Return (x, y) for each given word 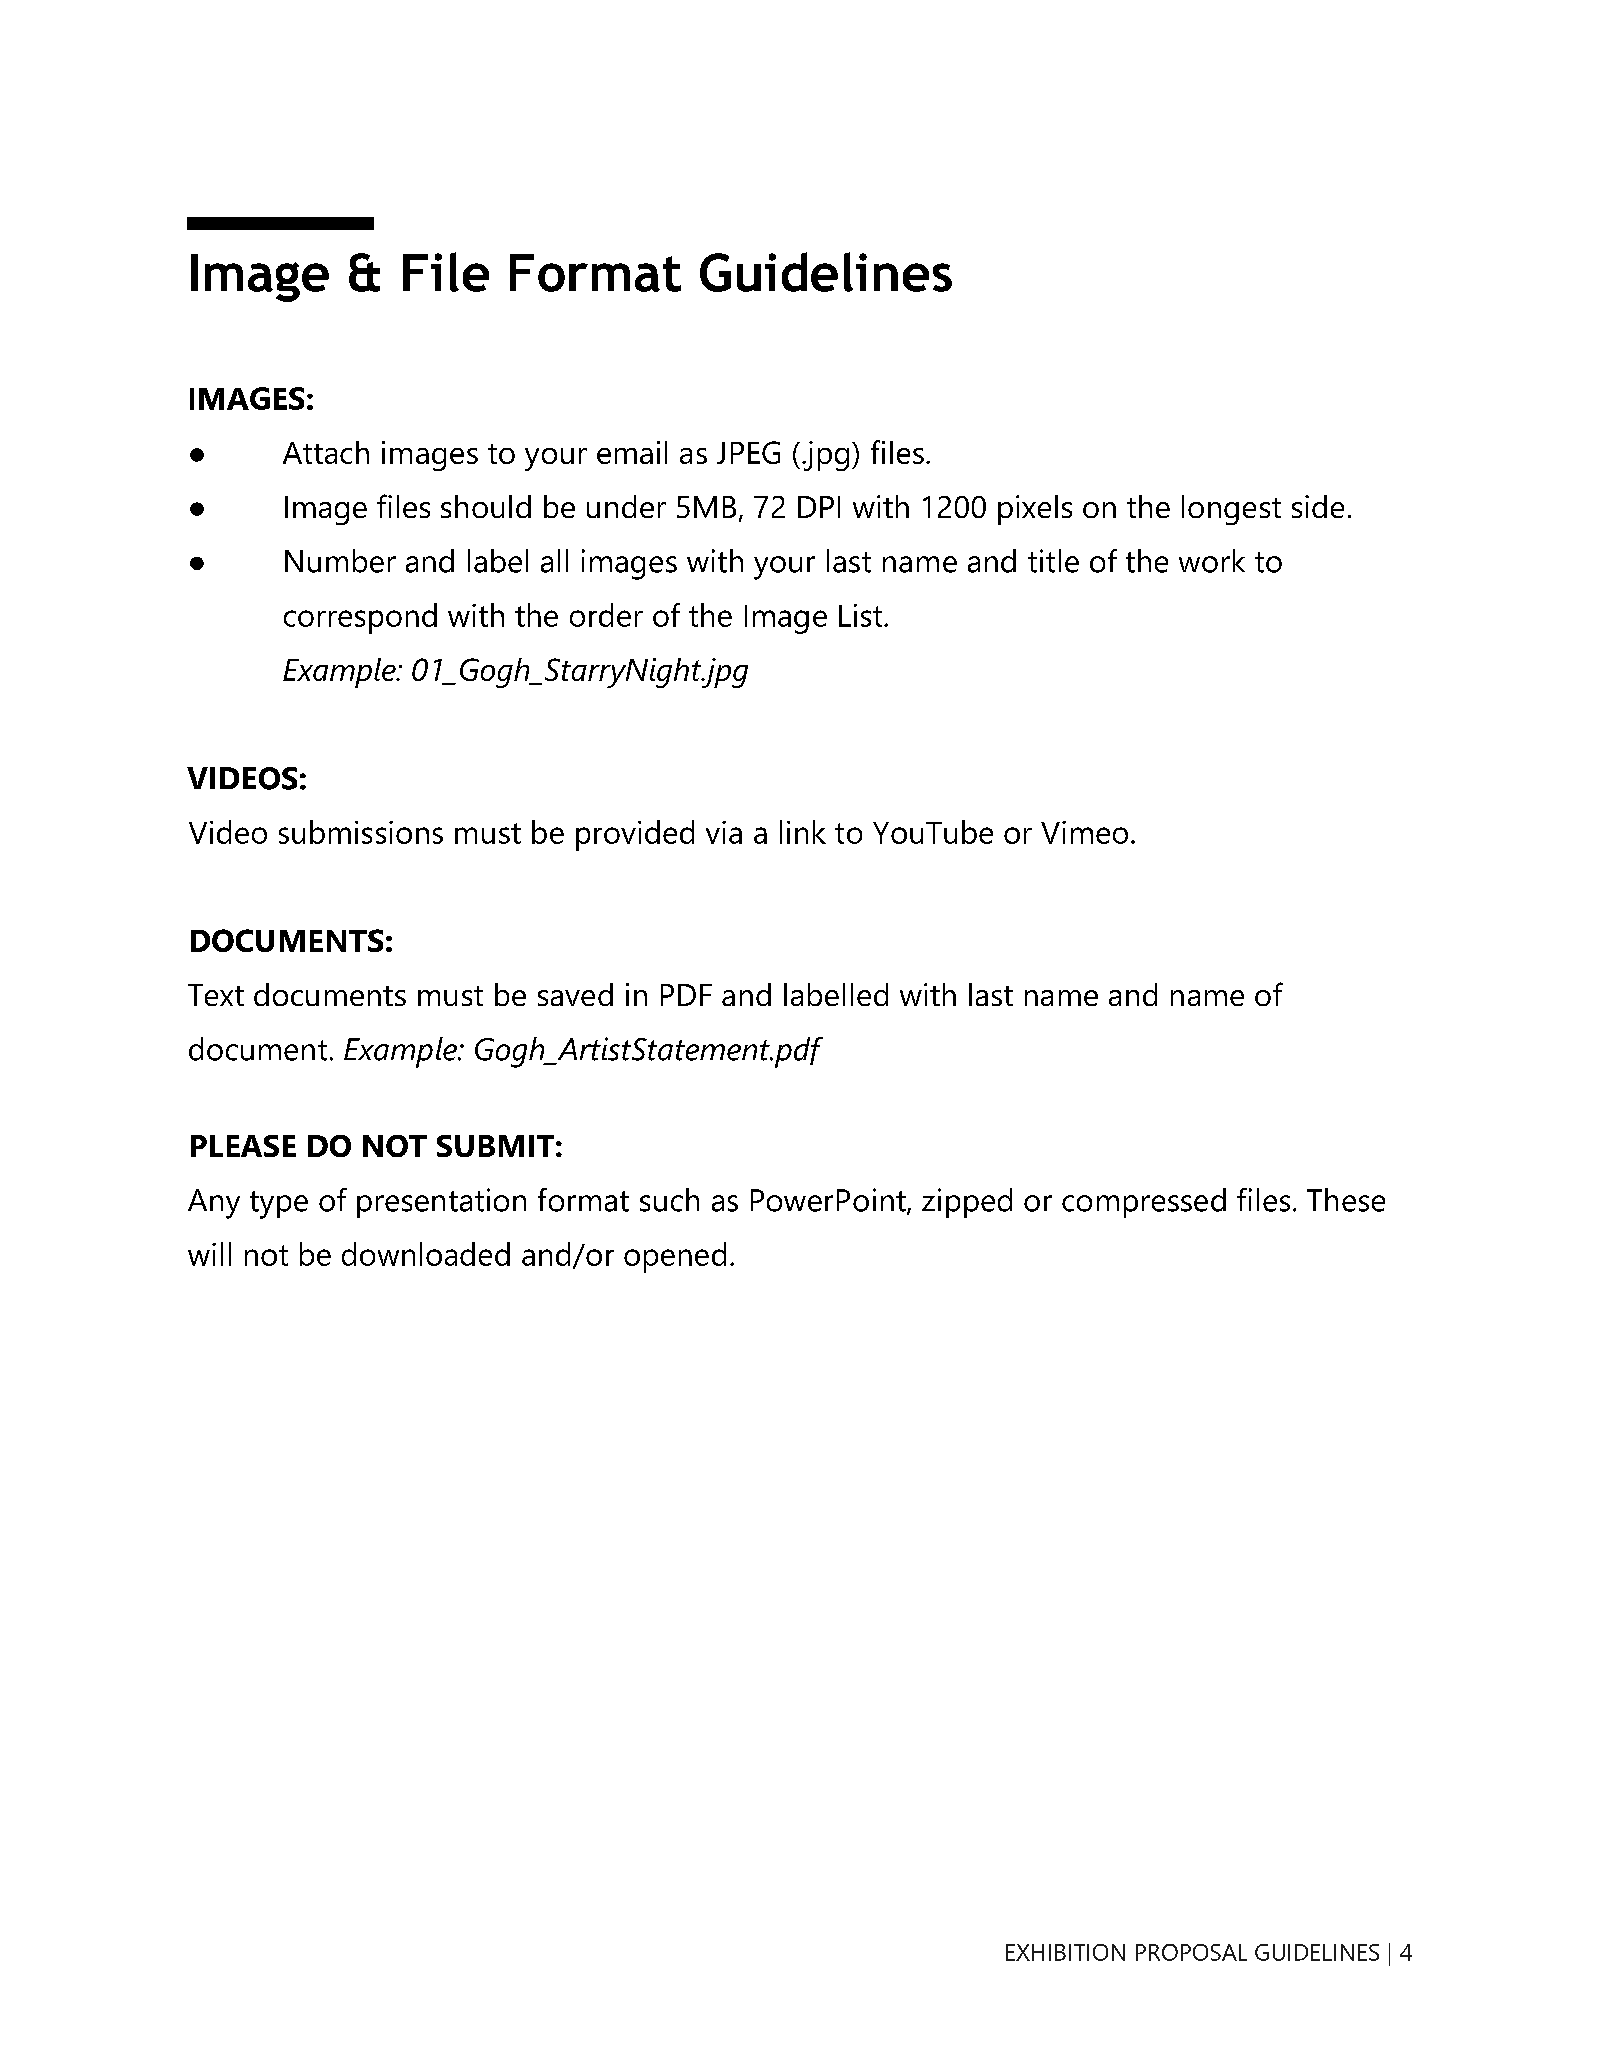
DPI (819, 507)
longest (1231, 510)
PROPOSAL (1191, 1952)
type (279, 1205)
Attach (326, 452)
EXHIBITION (1065, 1952)
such (669, 1200)
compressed (1144, 1203)
